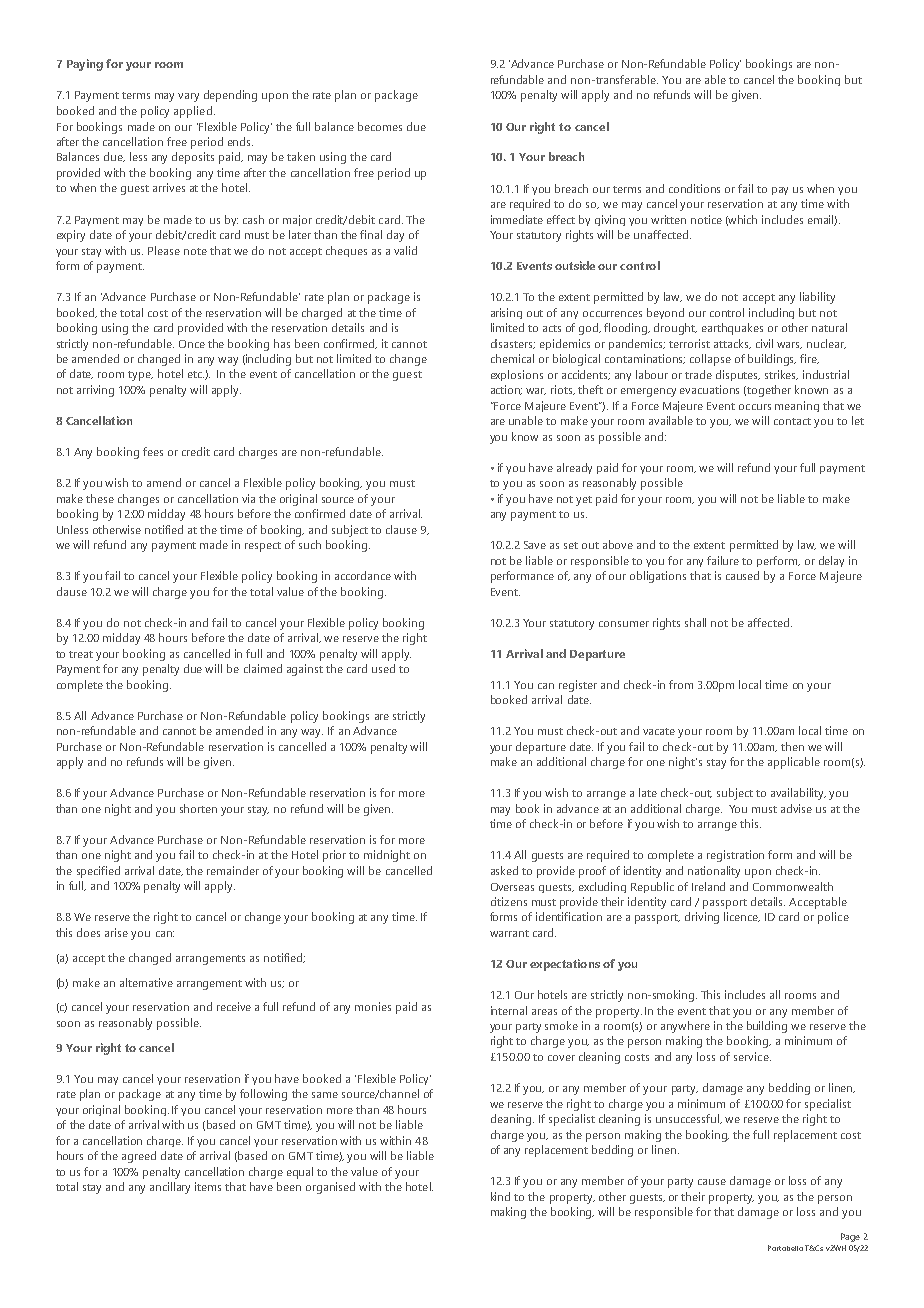 The height and width of the image is (1308, 924). Describe the element at coordinates (500, 1196) in the image. I see `kind` at that location.
